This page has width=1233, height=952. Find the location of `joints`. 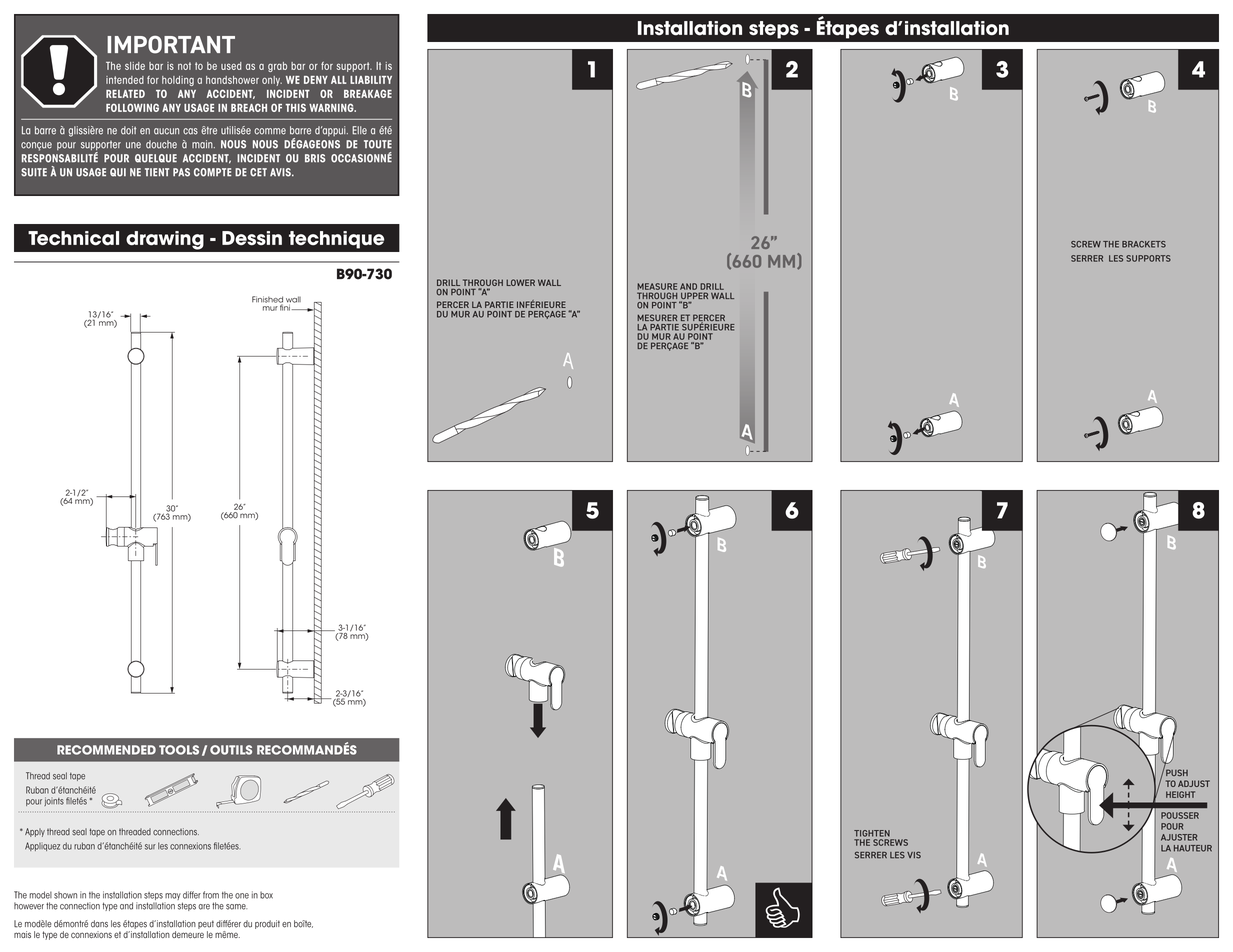

joints is located at coordinates (54, 801).
